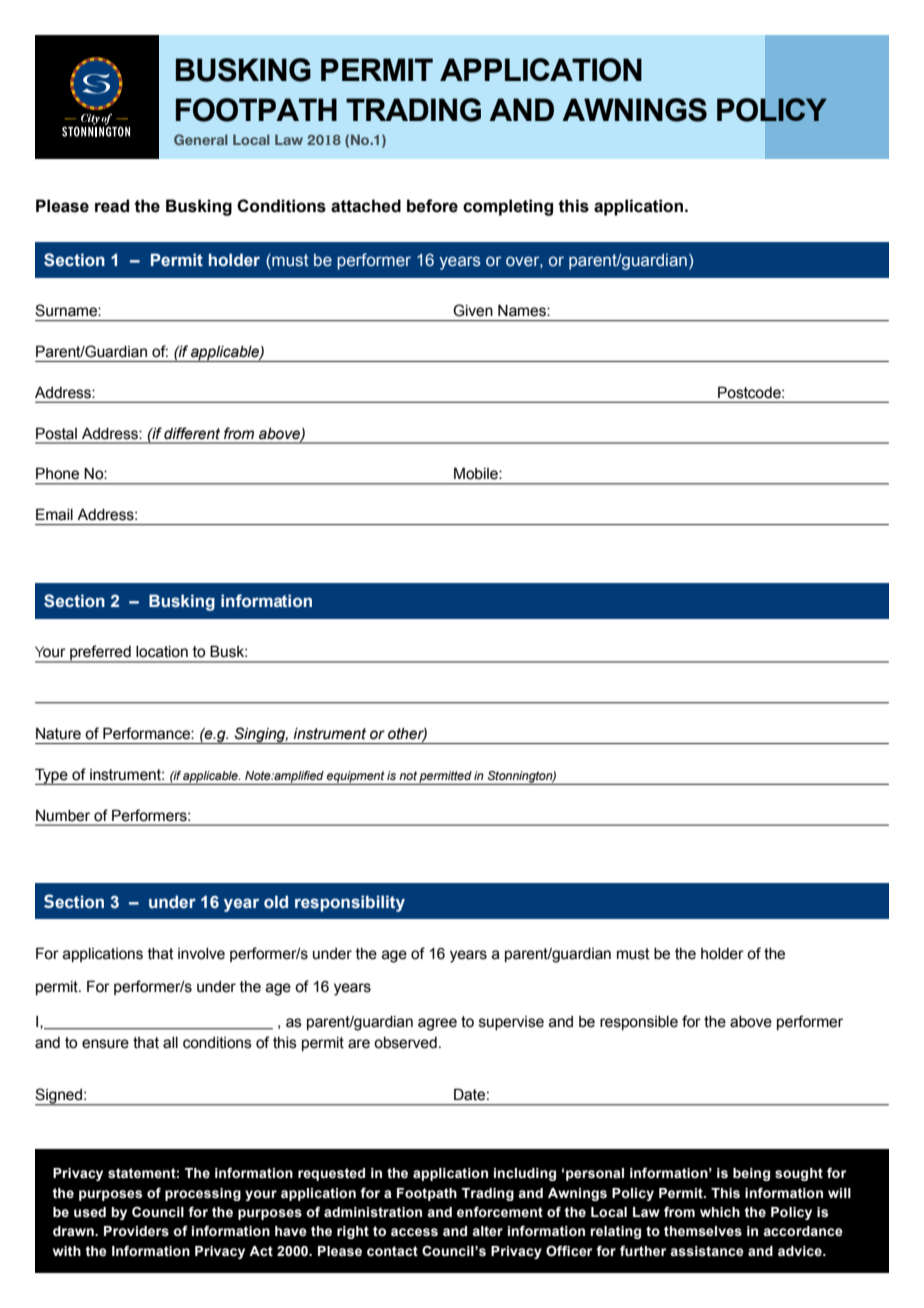 This screenshot has width=924, height=1308. I want to click on Number, so click(63, 816).
